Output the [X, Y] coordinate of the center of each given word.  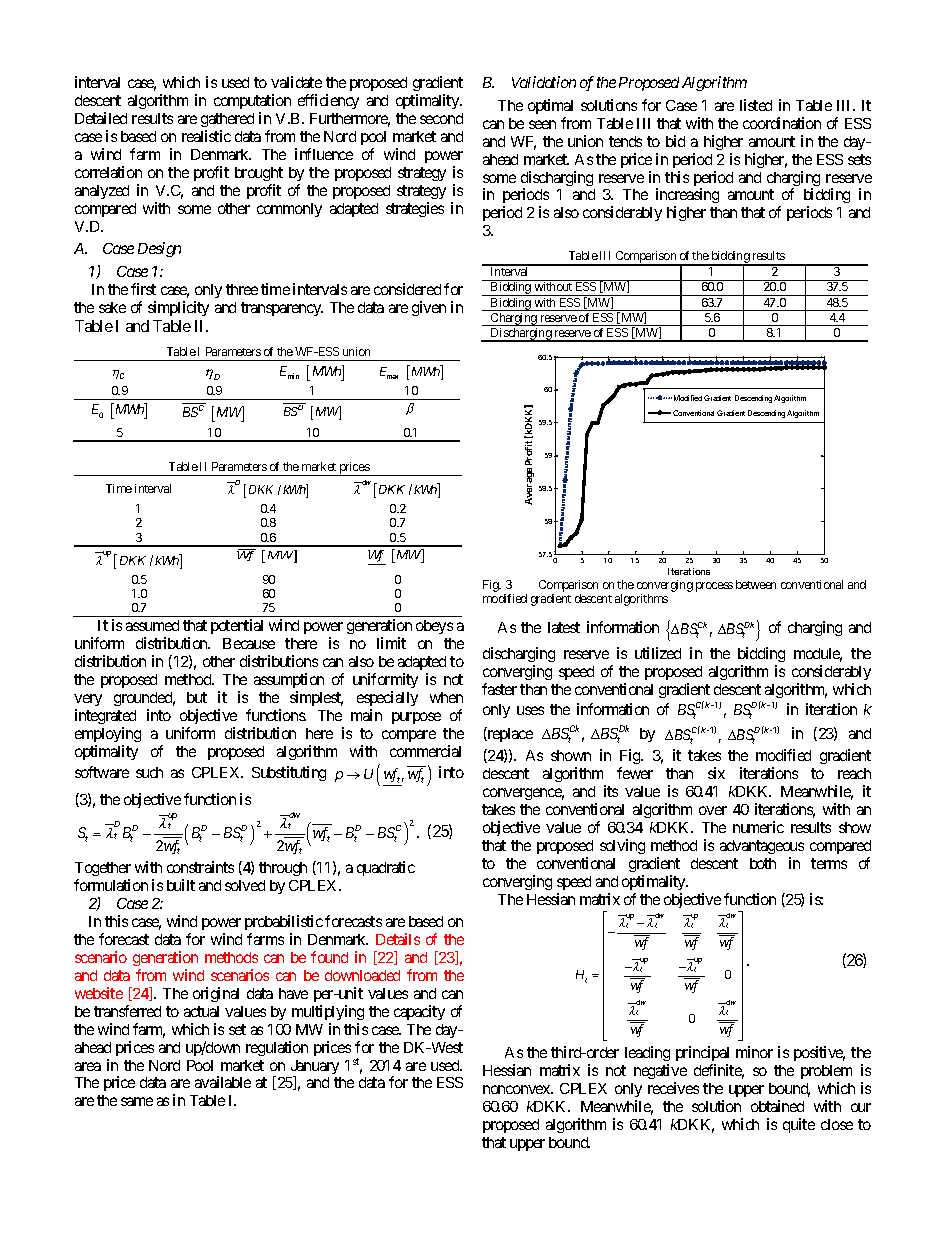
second [441, 118]
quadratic [386, 868]
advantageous [762, 847]
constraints [200, 867]
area [88, 1066]
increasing [687, 197]
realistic [206, 136]
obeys [434, 627]
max [392, 377]
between [756, 584]
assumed [152, 625]
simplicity [178, 308]
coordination [782, 123]
